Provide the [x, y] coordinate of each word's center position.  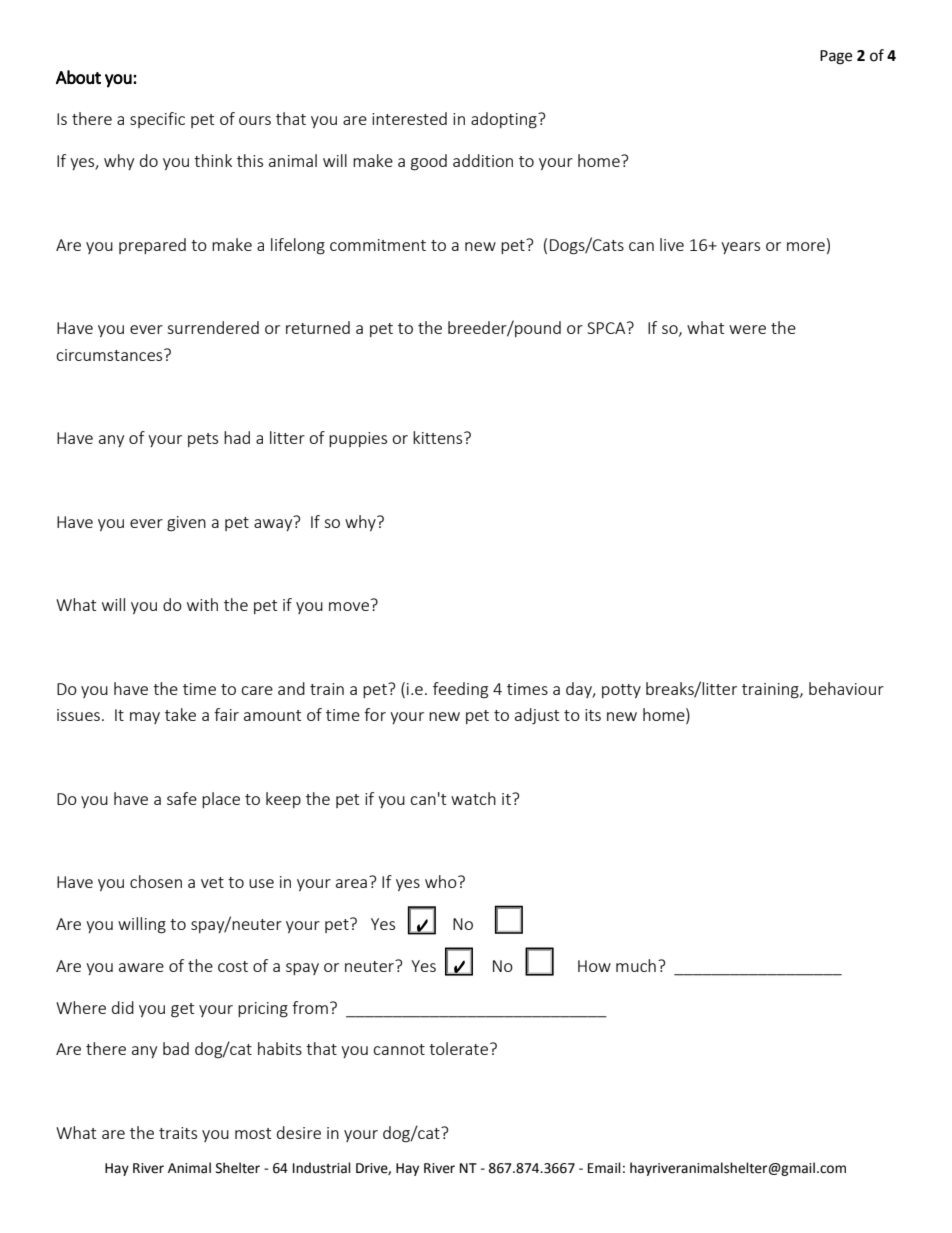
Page [836, 57]
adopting [505, 120]
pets [203, 440]
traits [178, 1133]
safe [182, 798]
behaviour [846, 688]
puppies [358, 439]
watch [473, 798]
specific [157, 120]
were [747, 329]
